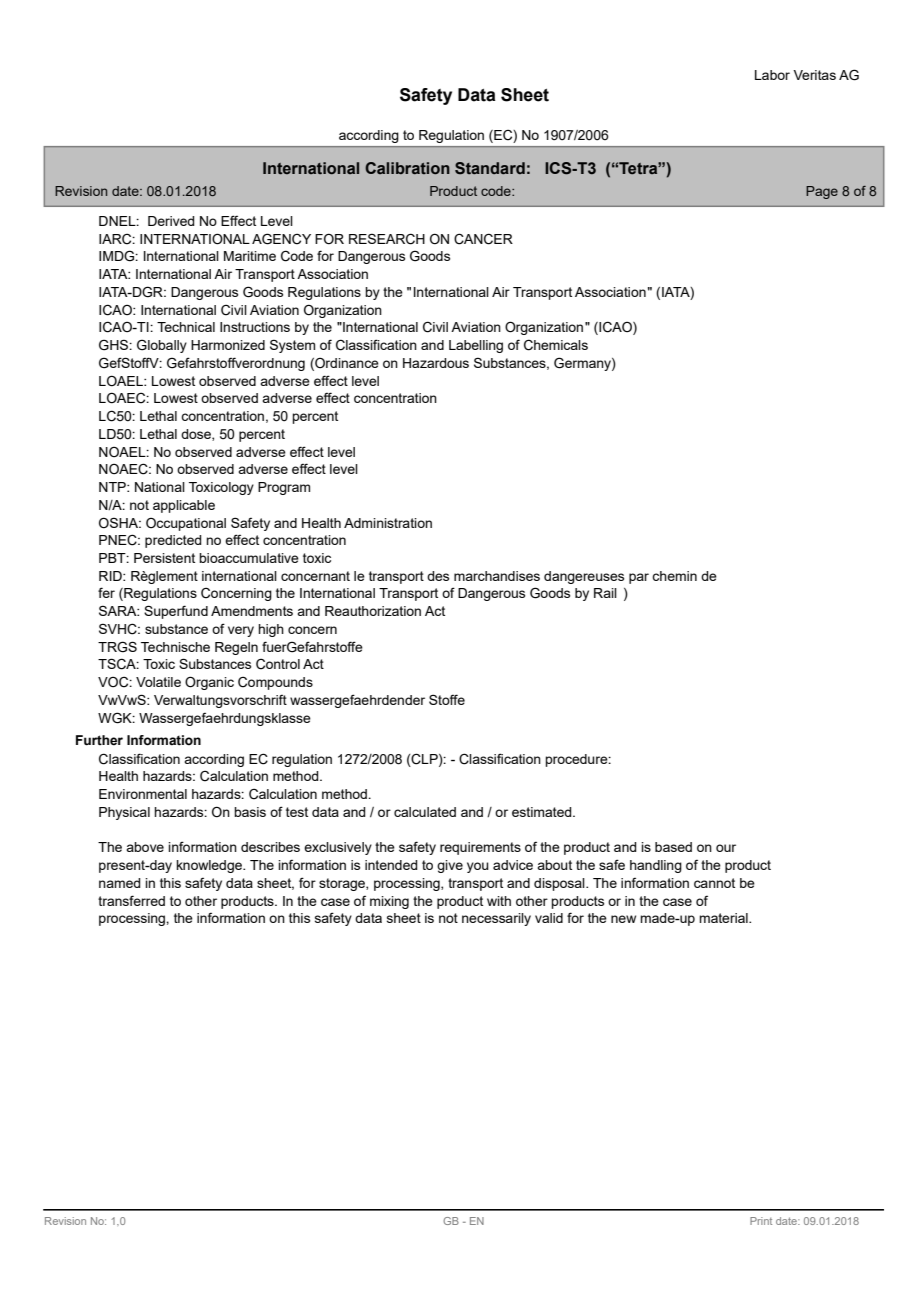  Describe the element at coordinates (724, 918) in the image. I see `material` at that location.
